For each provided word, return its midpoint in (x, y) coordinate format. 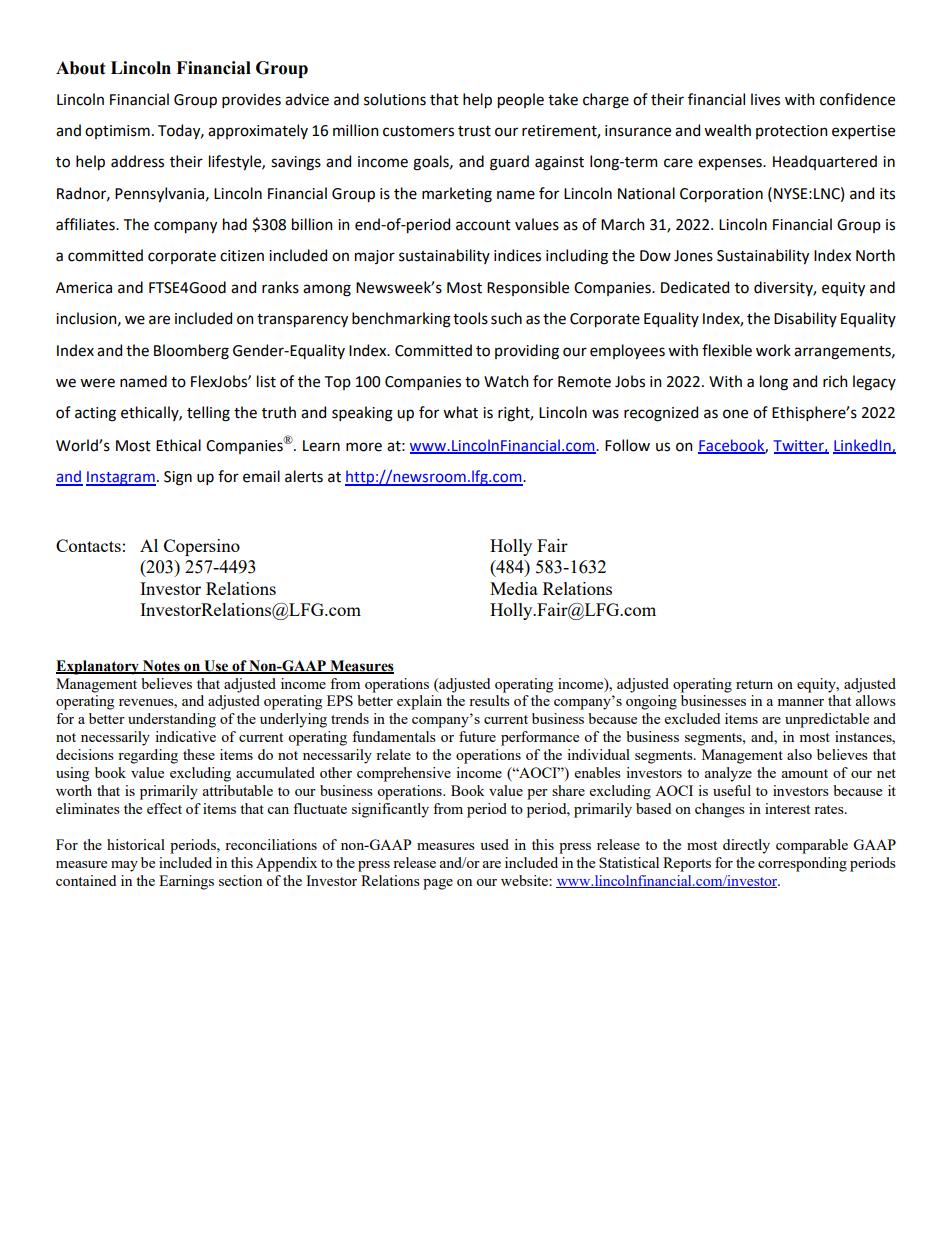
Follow (627, 445)
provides (251, 100)
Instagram (121, 478)
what (460, 412)
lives (765, 99)
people (521, 100)
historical (136, 844)
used (494, 844)
